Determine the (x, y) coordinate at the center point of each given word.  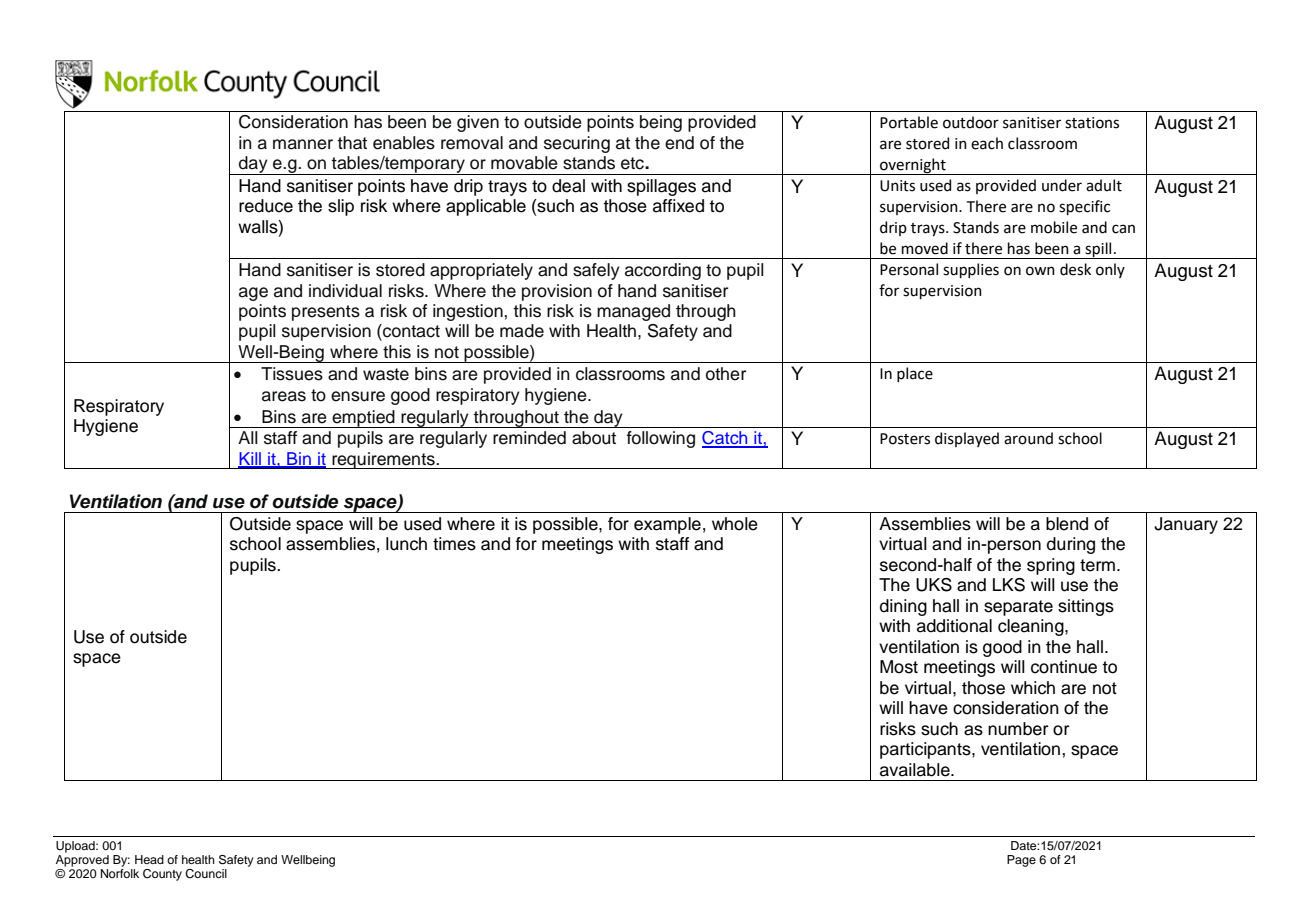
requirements (383, 460)
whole (735, 524)
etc (633, 163)
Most (899, 667)
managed (633, 312)
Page (1021, 861)
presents (326, 313)
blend (1067, 524)
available (916, 770)
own (1040, 271)
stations (1092, 123)
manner (303, 144)
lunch (406, 544)
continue (1064, 667)
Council (206, 874)
